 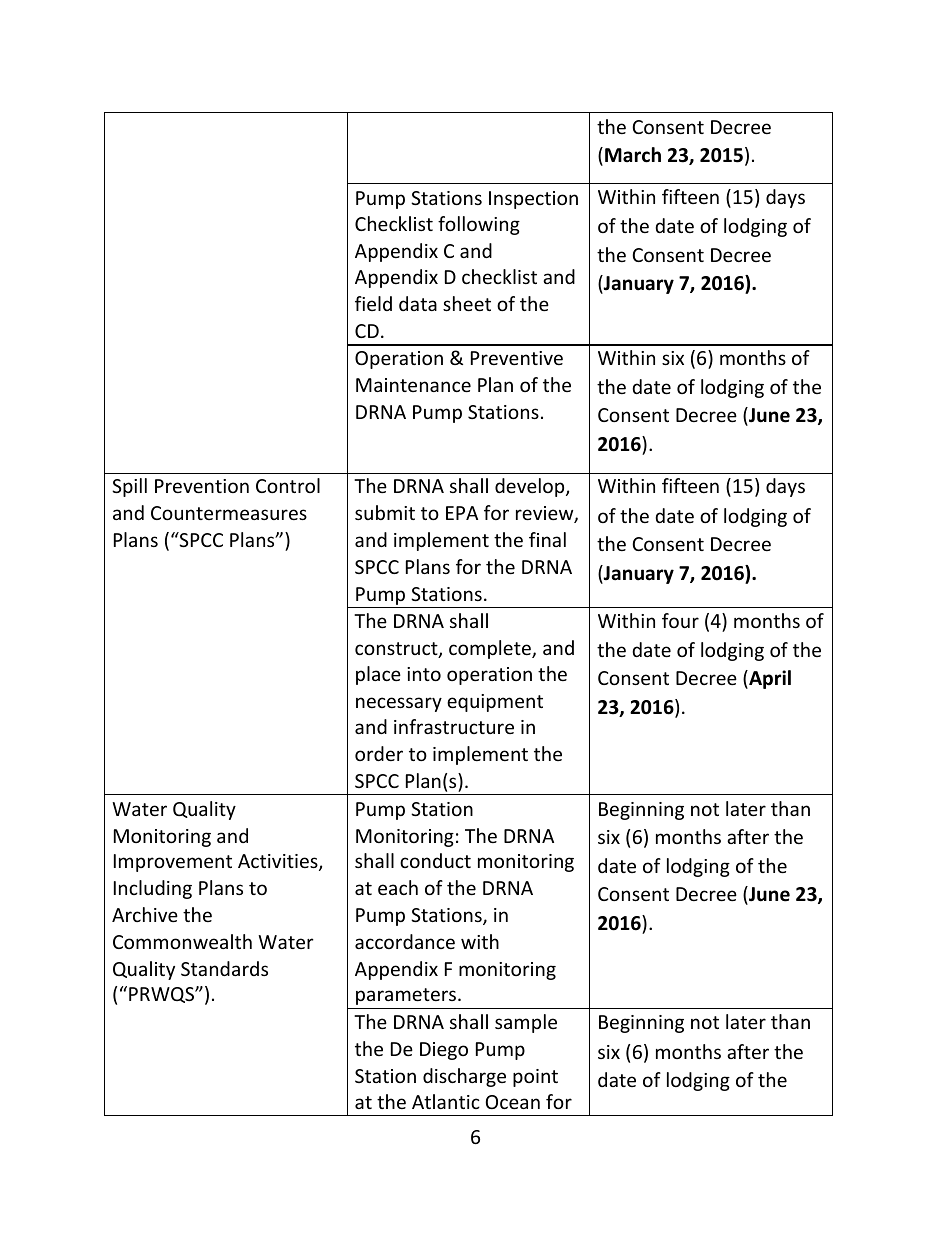 What do you see at coordinates (202, 486) in the screenshot?
I see `Prevention` at bounding box center [202, 486].
